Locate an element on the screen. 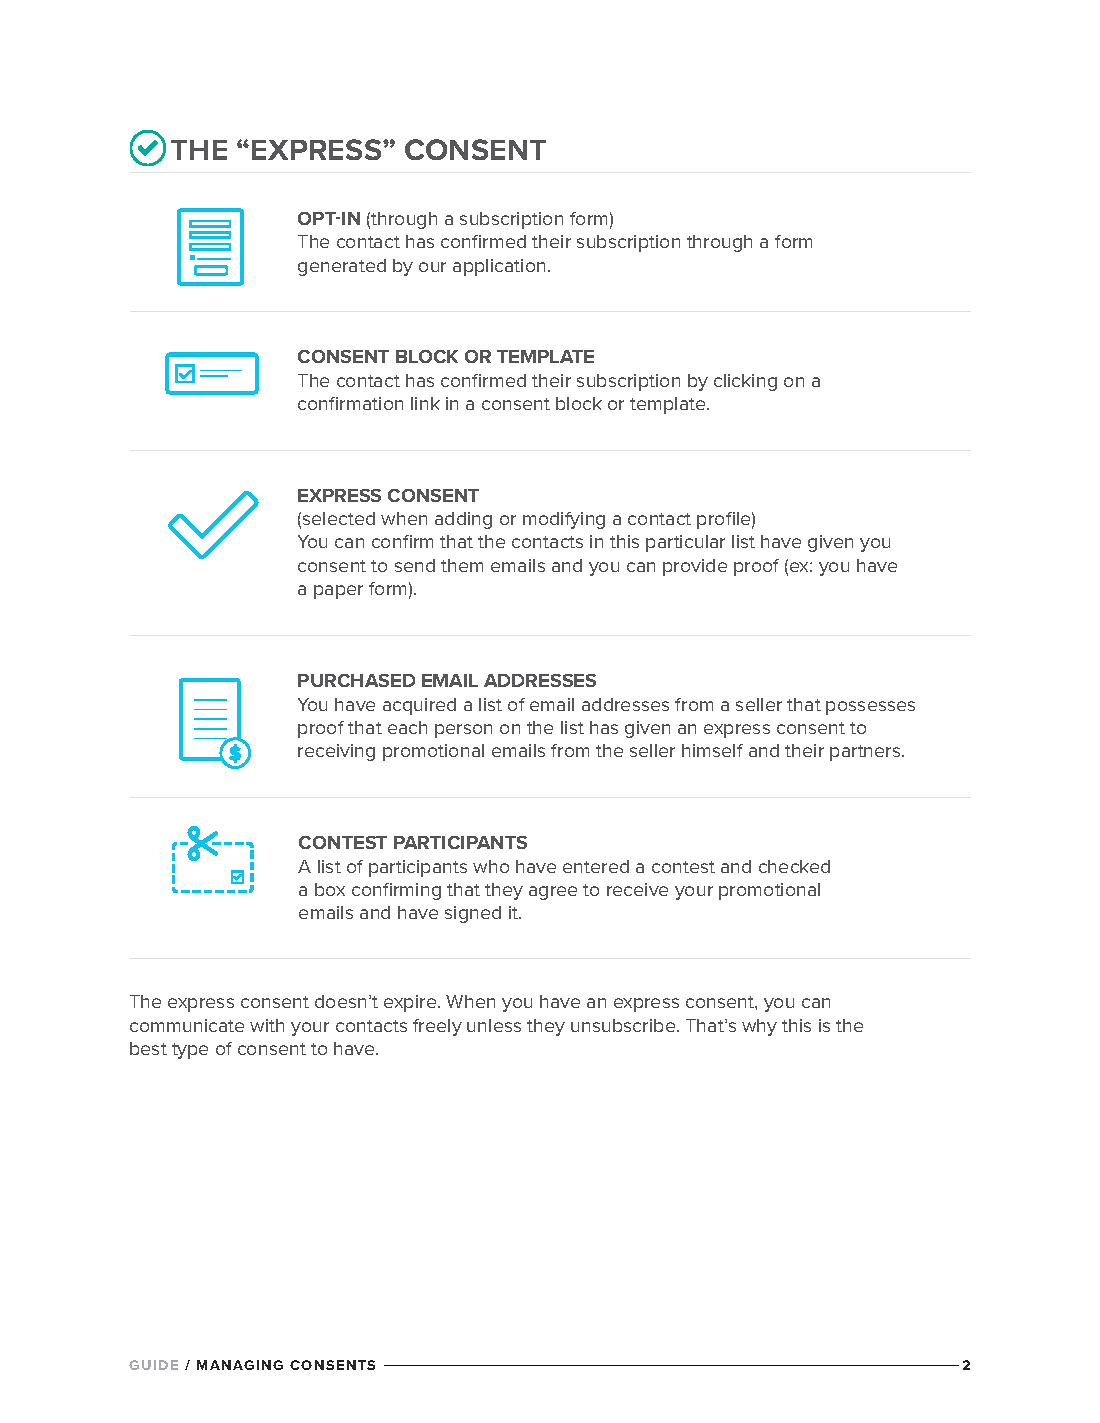 This screenshot has height=1423, width=1100. adding is located at coordinates (463, 520).
